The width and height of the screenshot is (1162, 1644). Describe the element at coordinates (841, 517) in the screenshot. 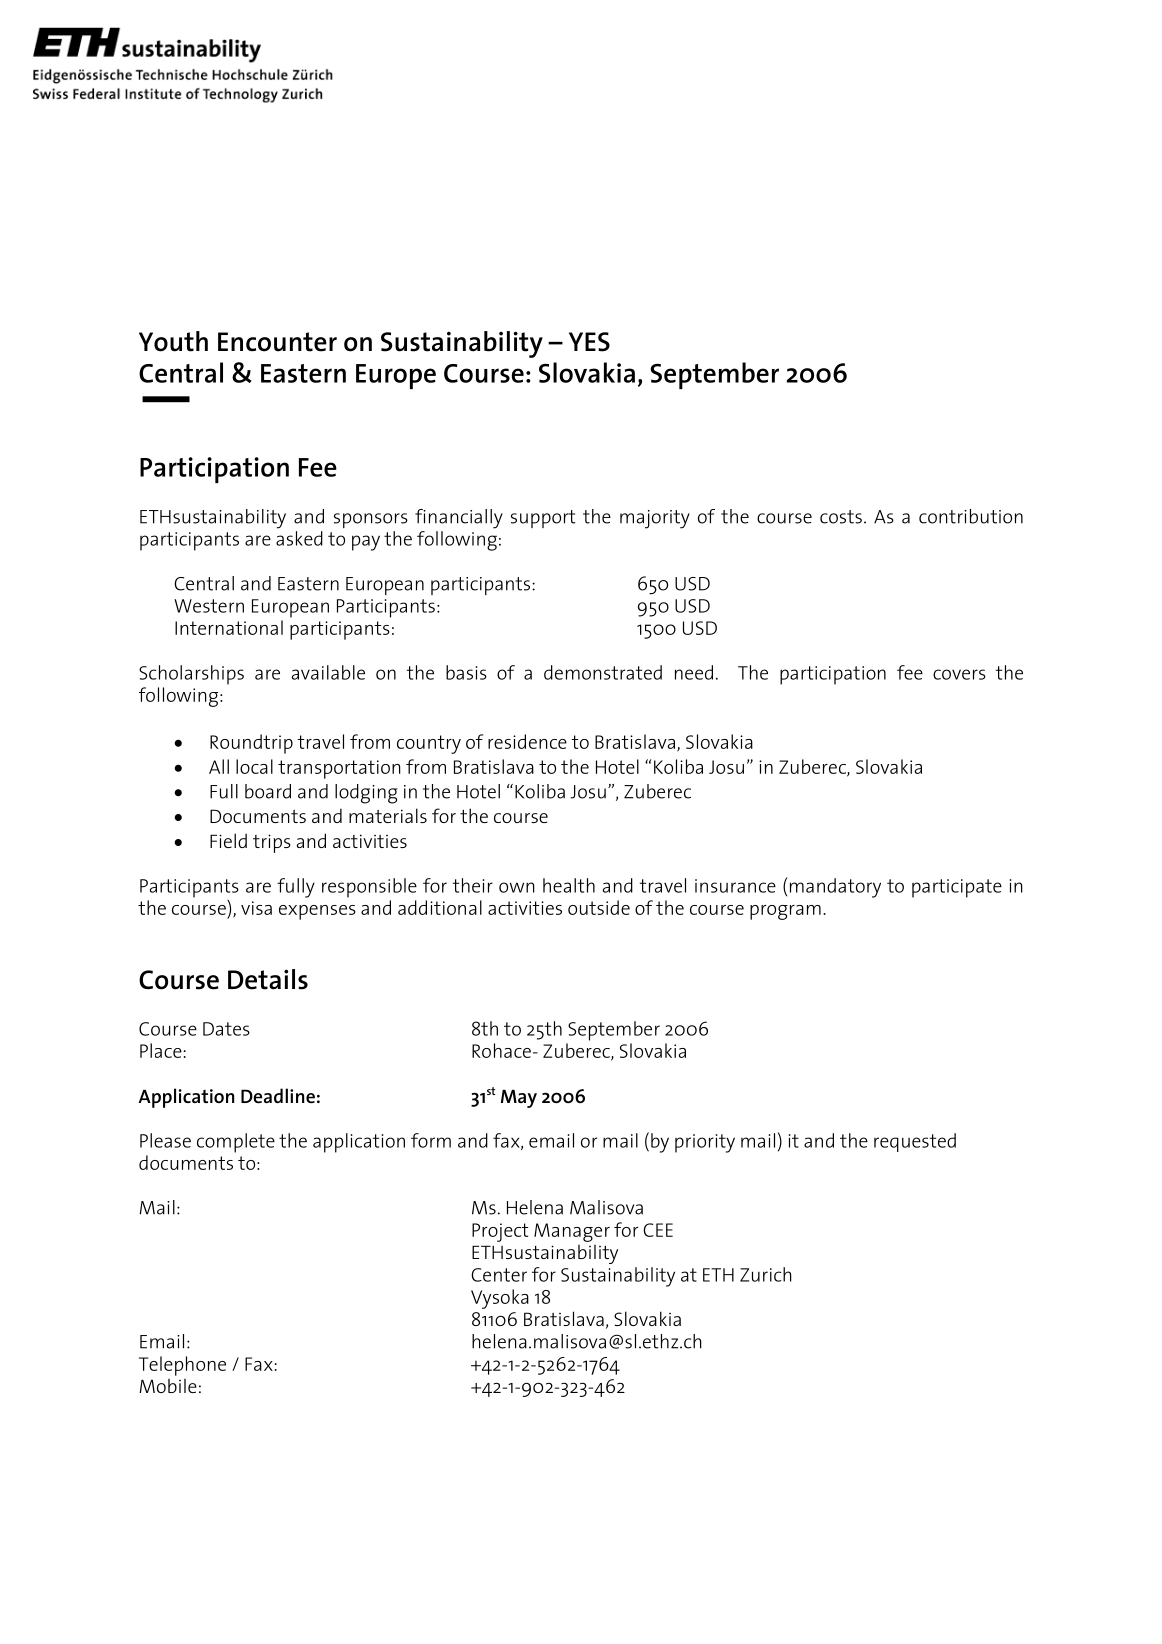

I see `costs` at that location.
